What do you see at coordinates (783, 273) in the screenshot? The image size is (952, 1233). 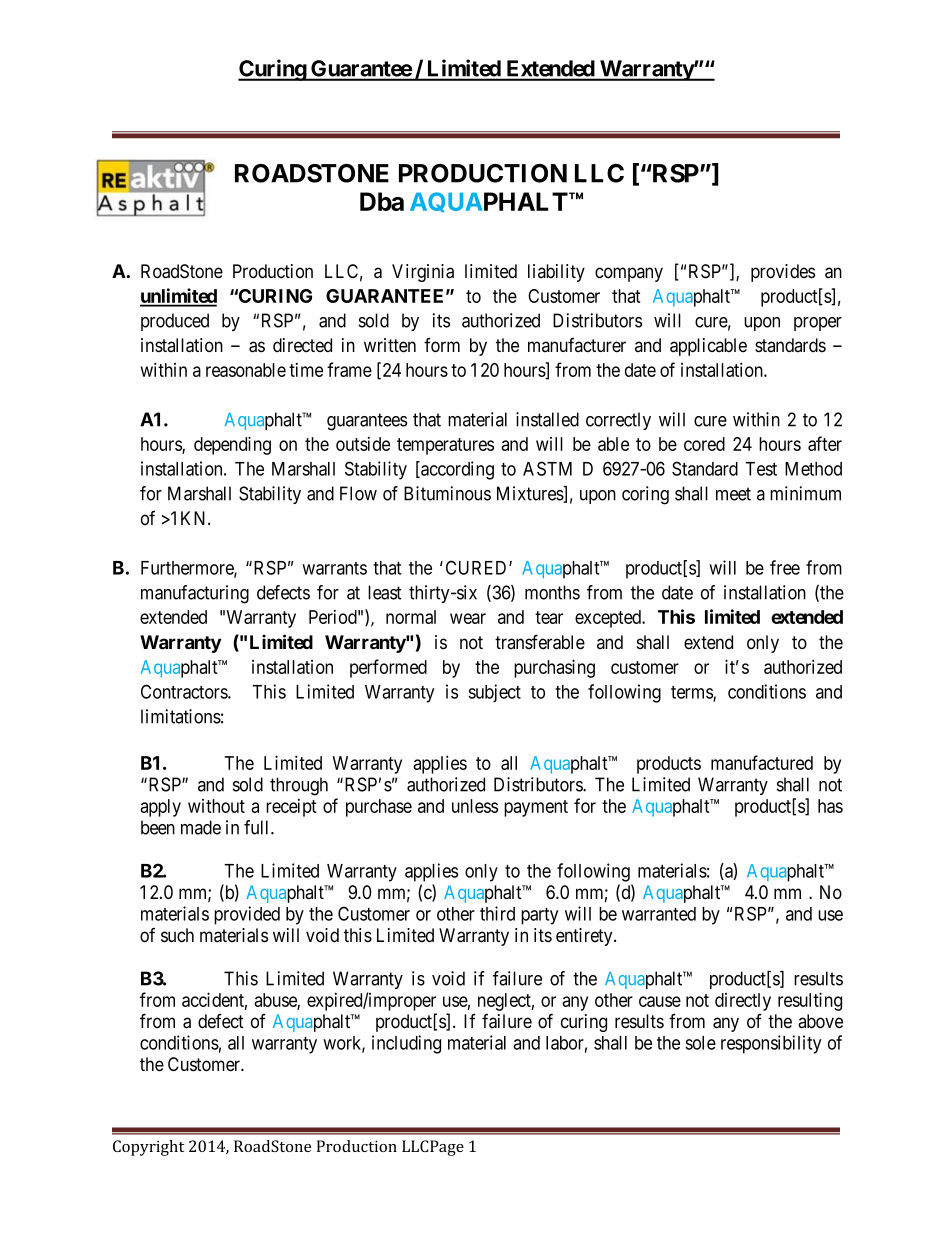 I see `provides` at bounding box center [783, 273].
